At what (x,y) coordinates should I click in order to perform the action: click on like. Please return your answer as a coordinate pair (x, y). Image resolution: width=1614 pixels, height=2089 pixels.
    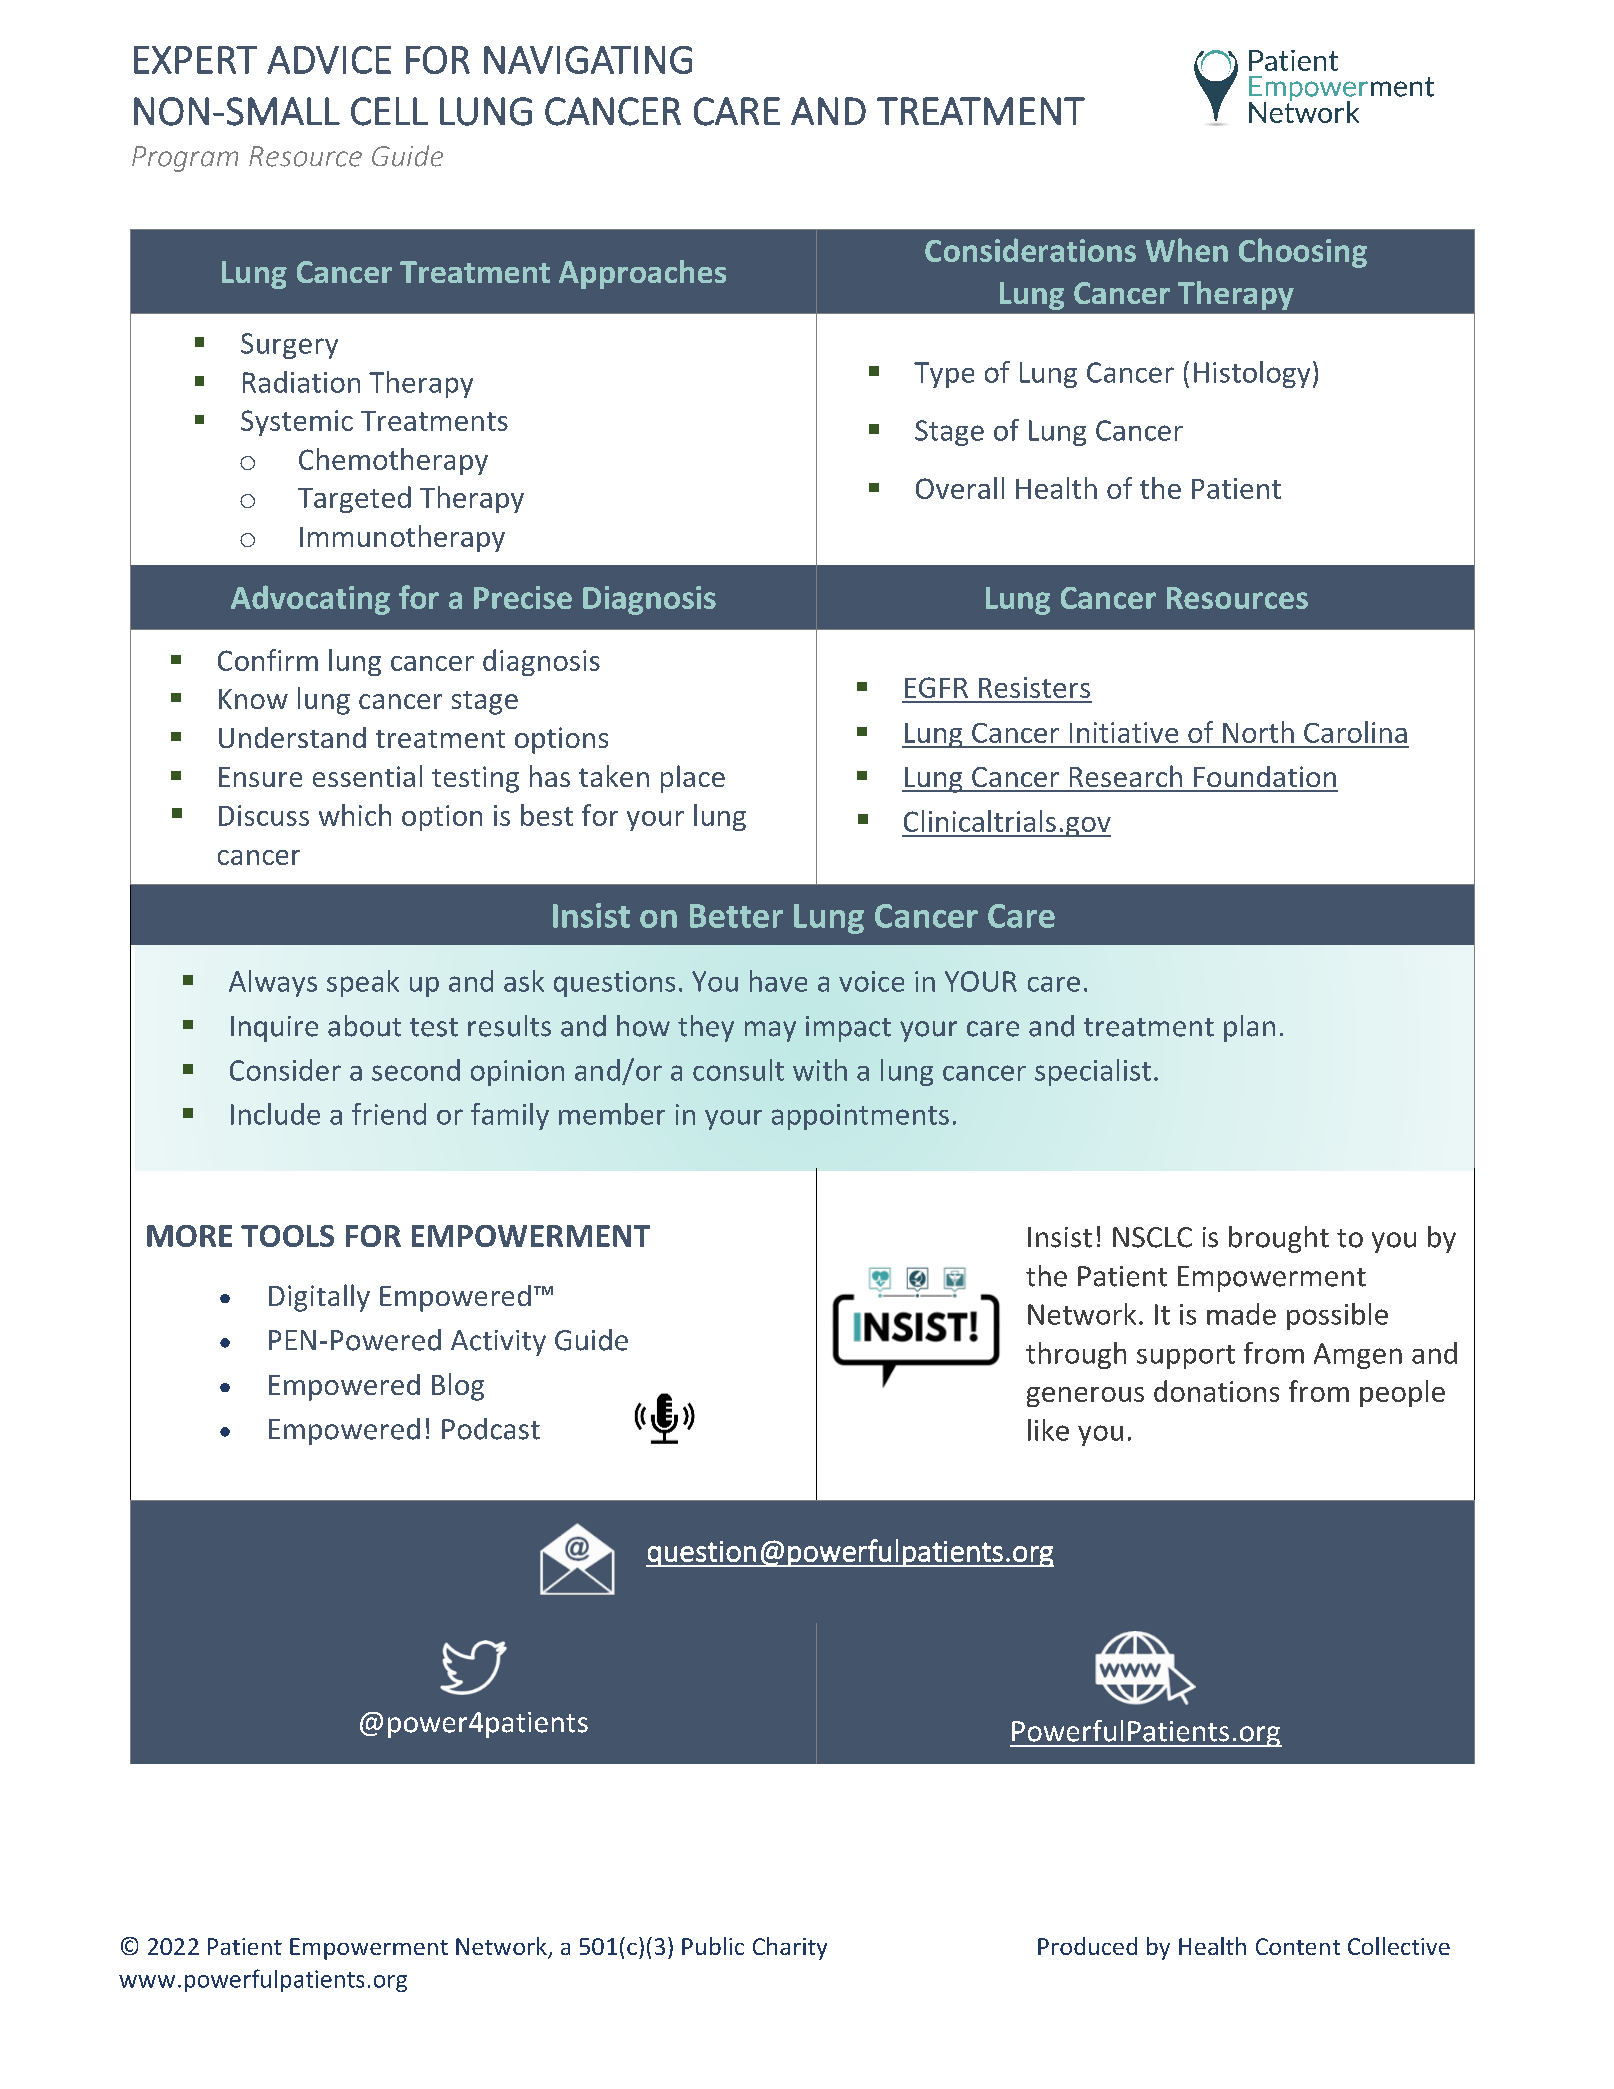
    Looking at the image, I should click on (1048, 1430).
